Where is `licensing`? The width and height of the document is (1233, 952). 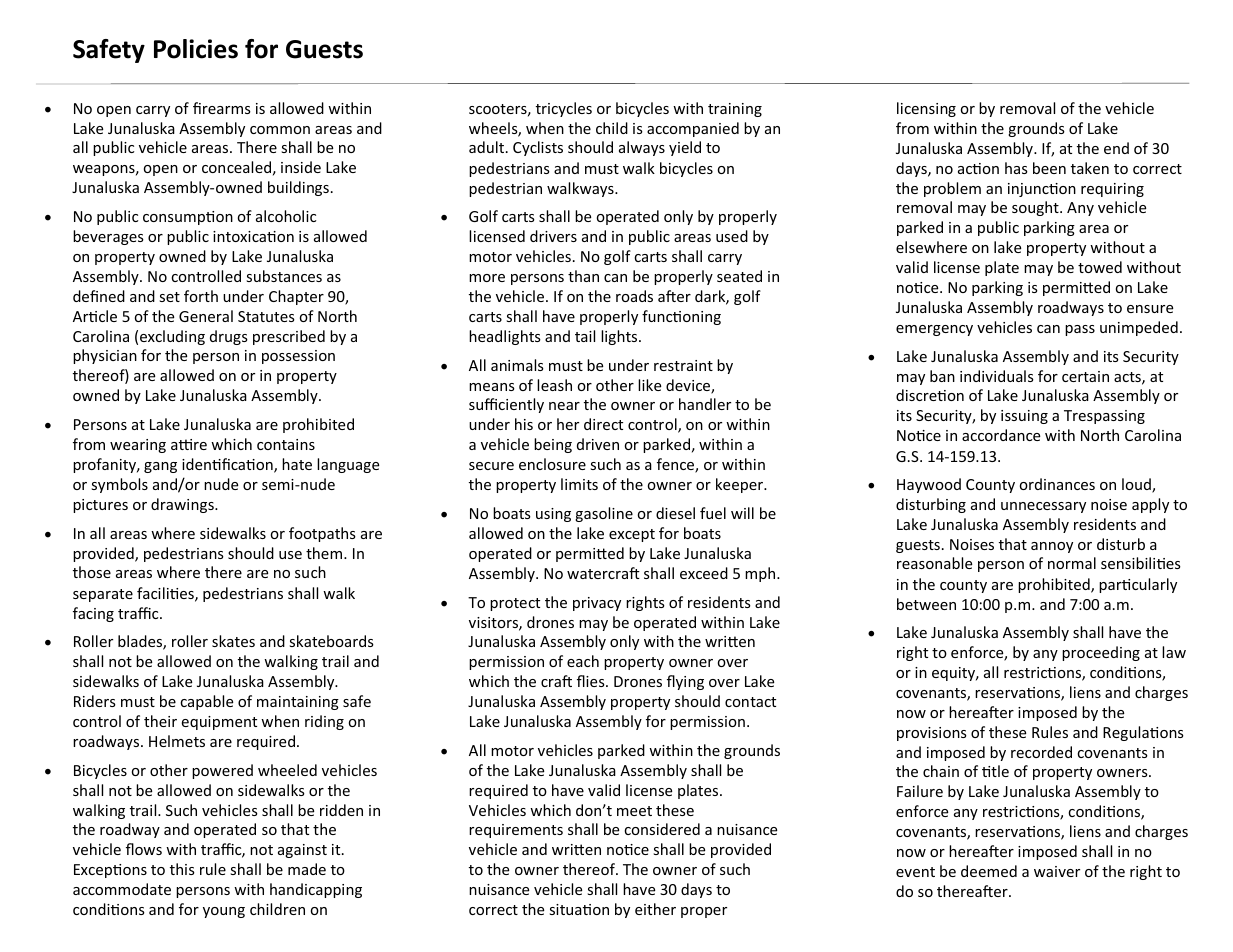
licensing is located at coordinates (926, 109).
